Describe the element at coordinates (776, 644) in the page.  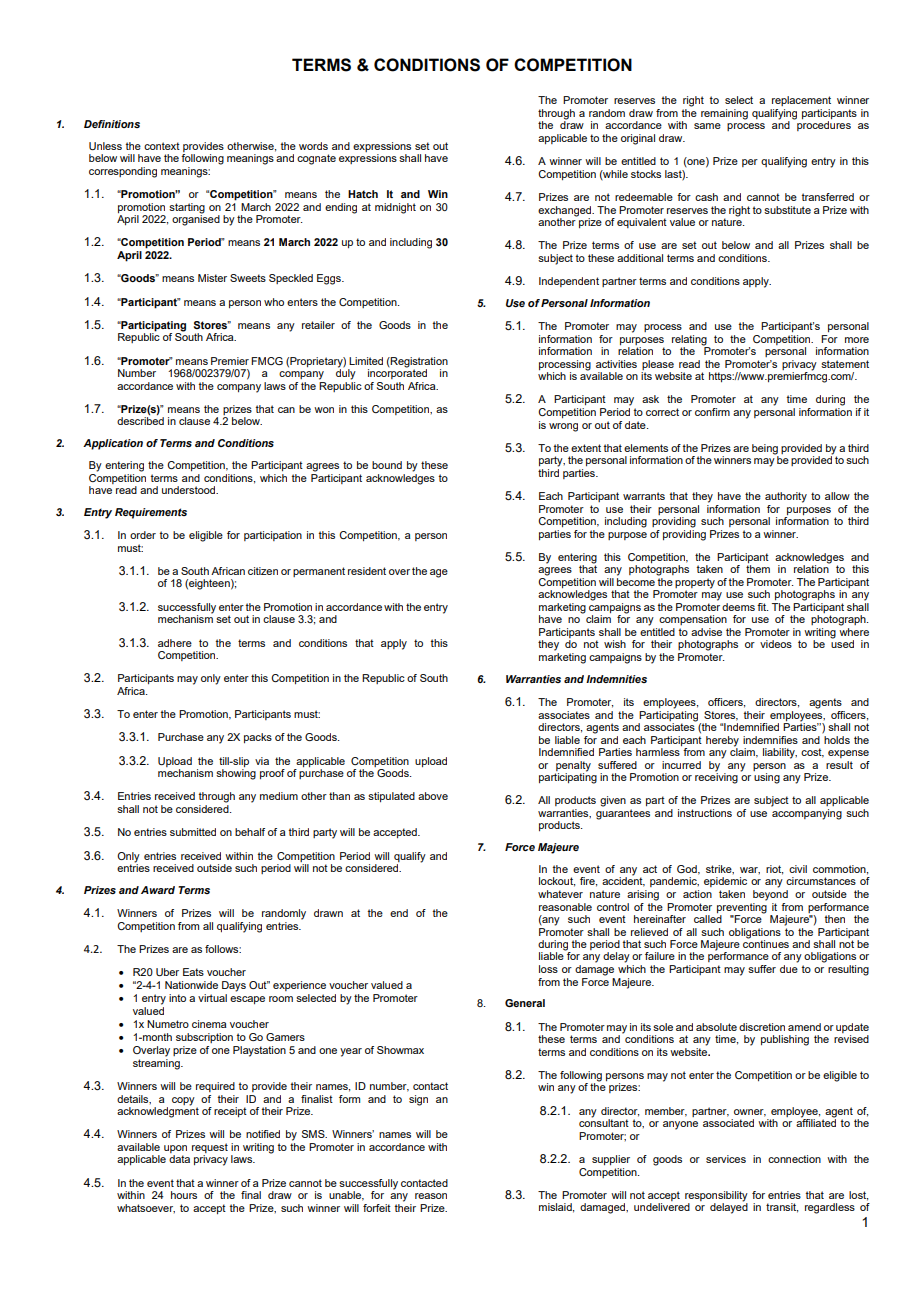
I see `videos` at that location.
